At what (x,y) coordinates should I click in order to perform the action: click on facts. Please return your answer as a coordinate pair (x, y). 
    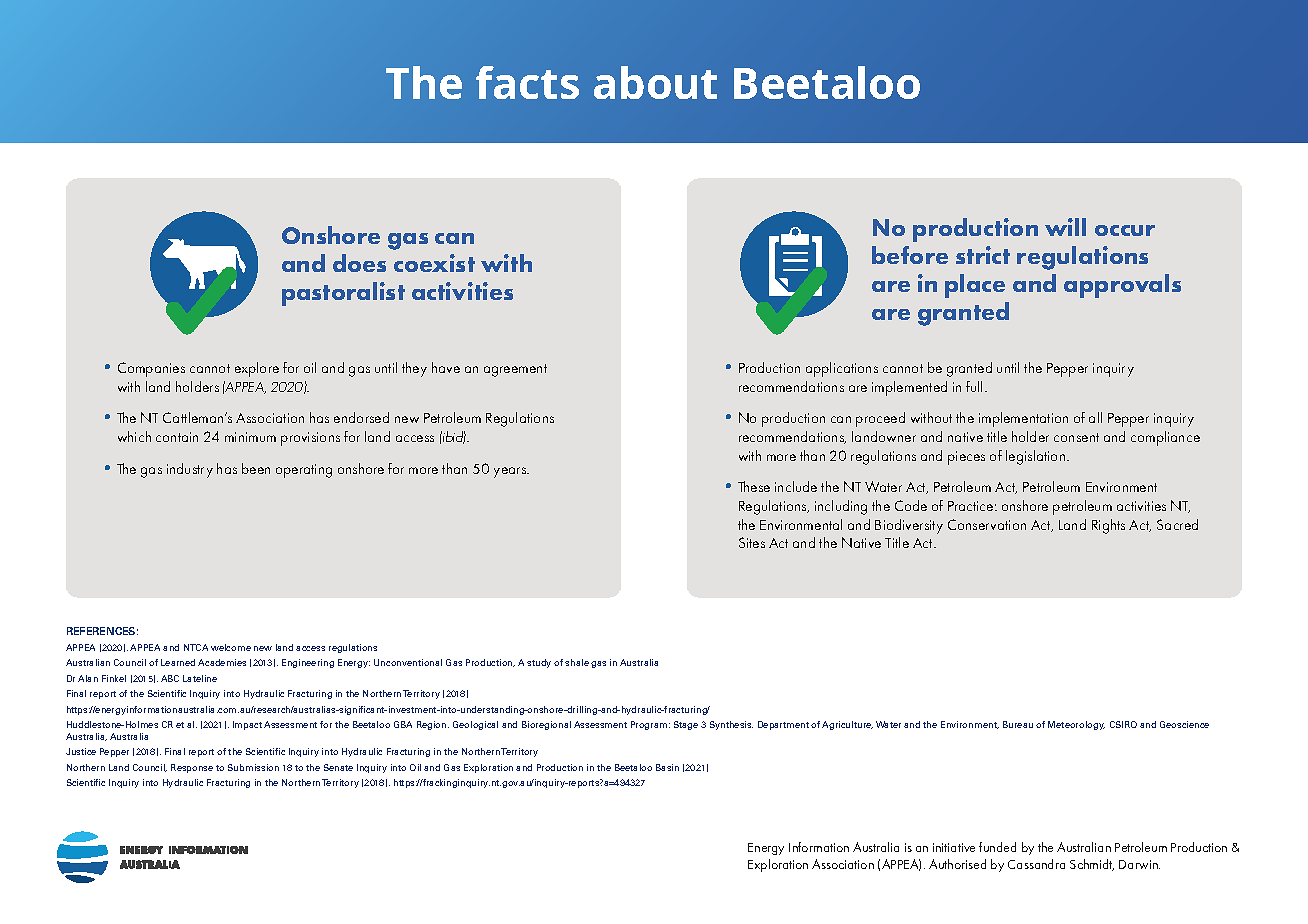
    Looking at the image, I should click on (527, 82).
